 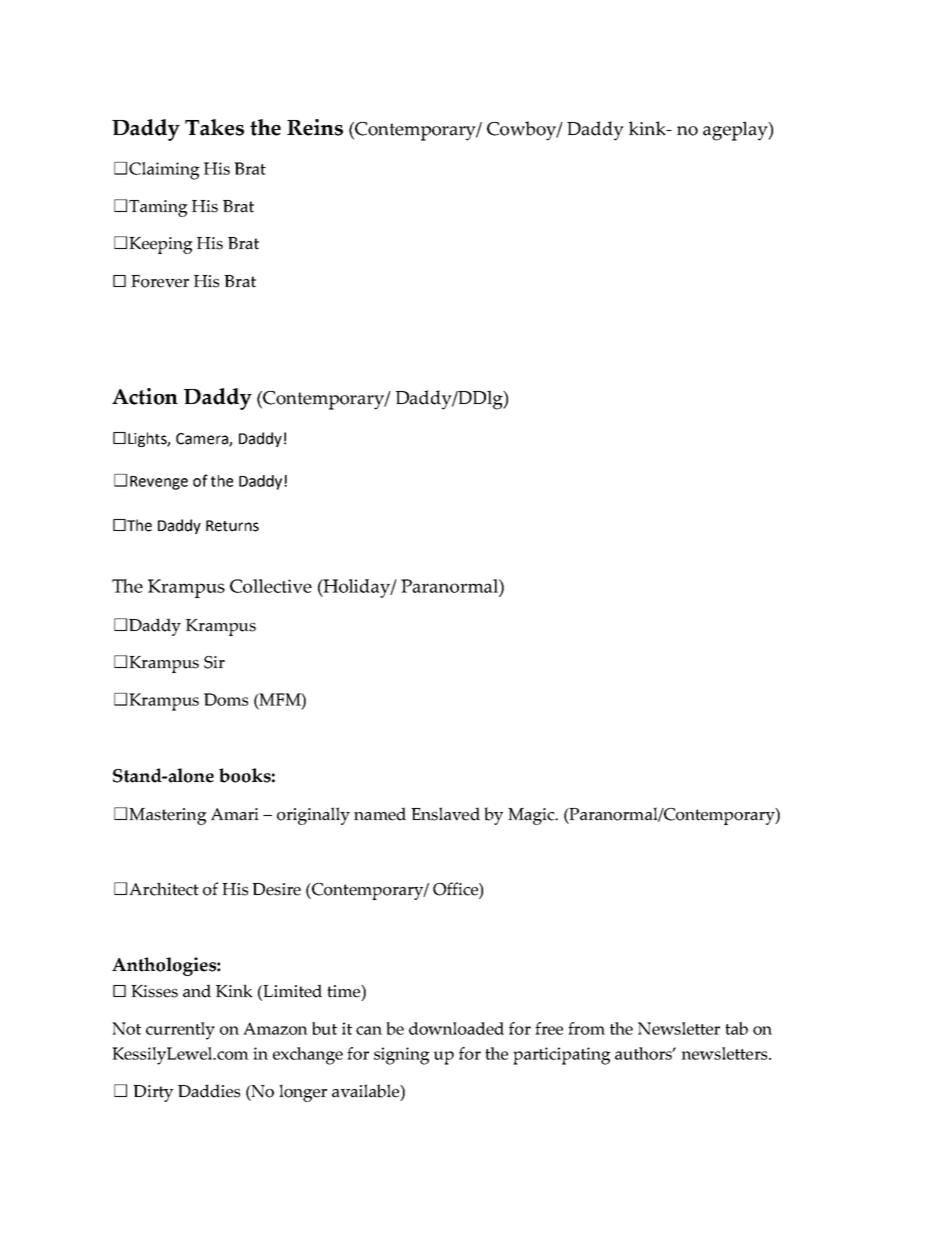 I want to click on Enslaved, so click(x=445, y=814).
